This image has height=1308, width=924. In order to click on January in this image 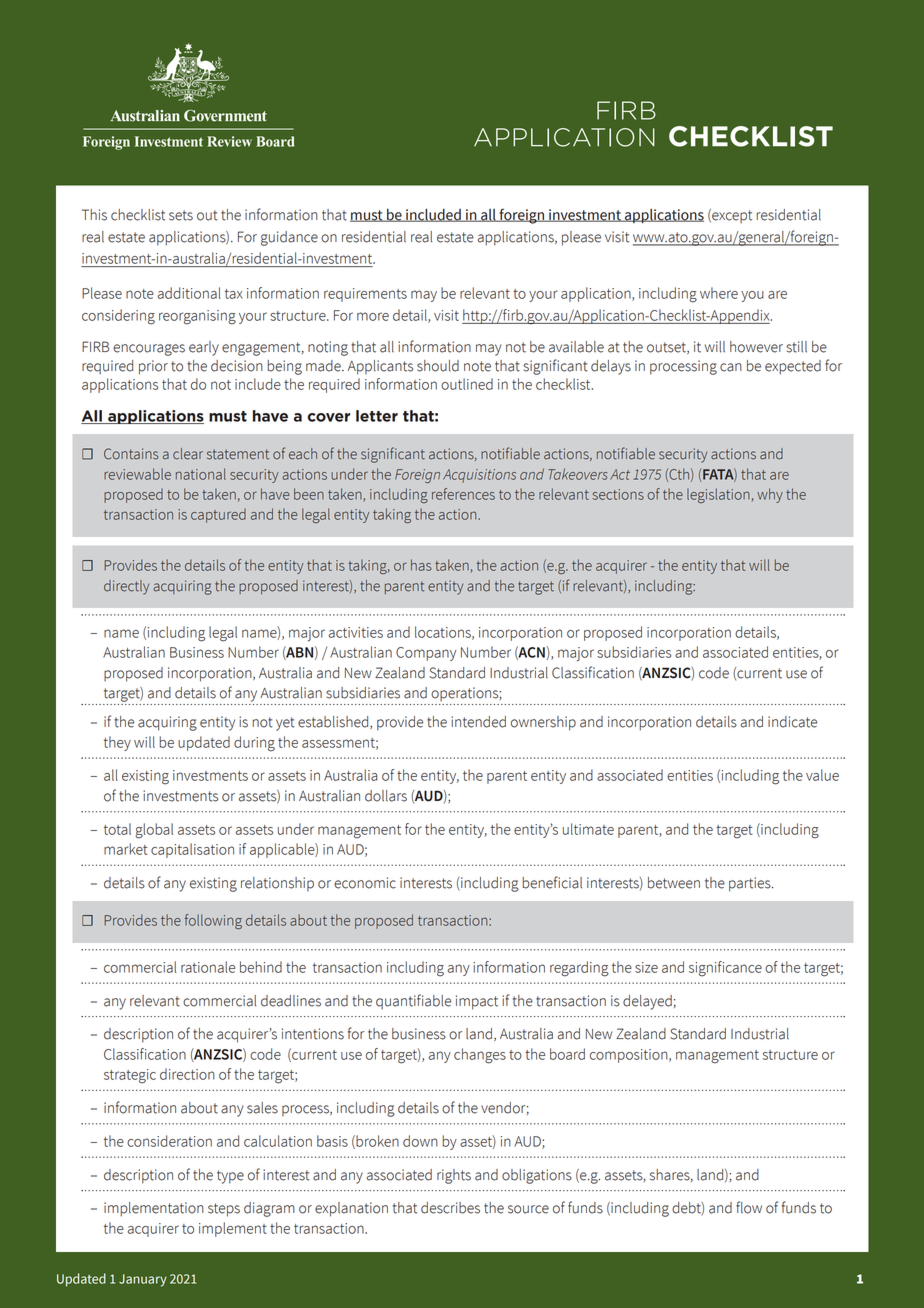, I will do `click(143, 1280)`.
